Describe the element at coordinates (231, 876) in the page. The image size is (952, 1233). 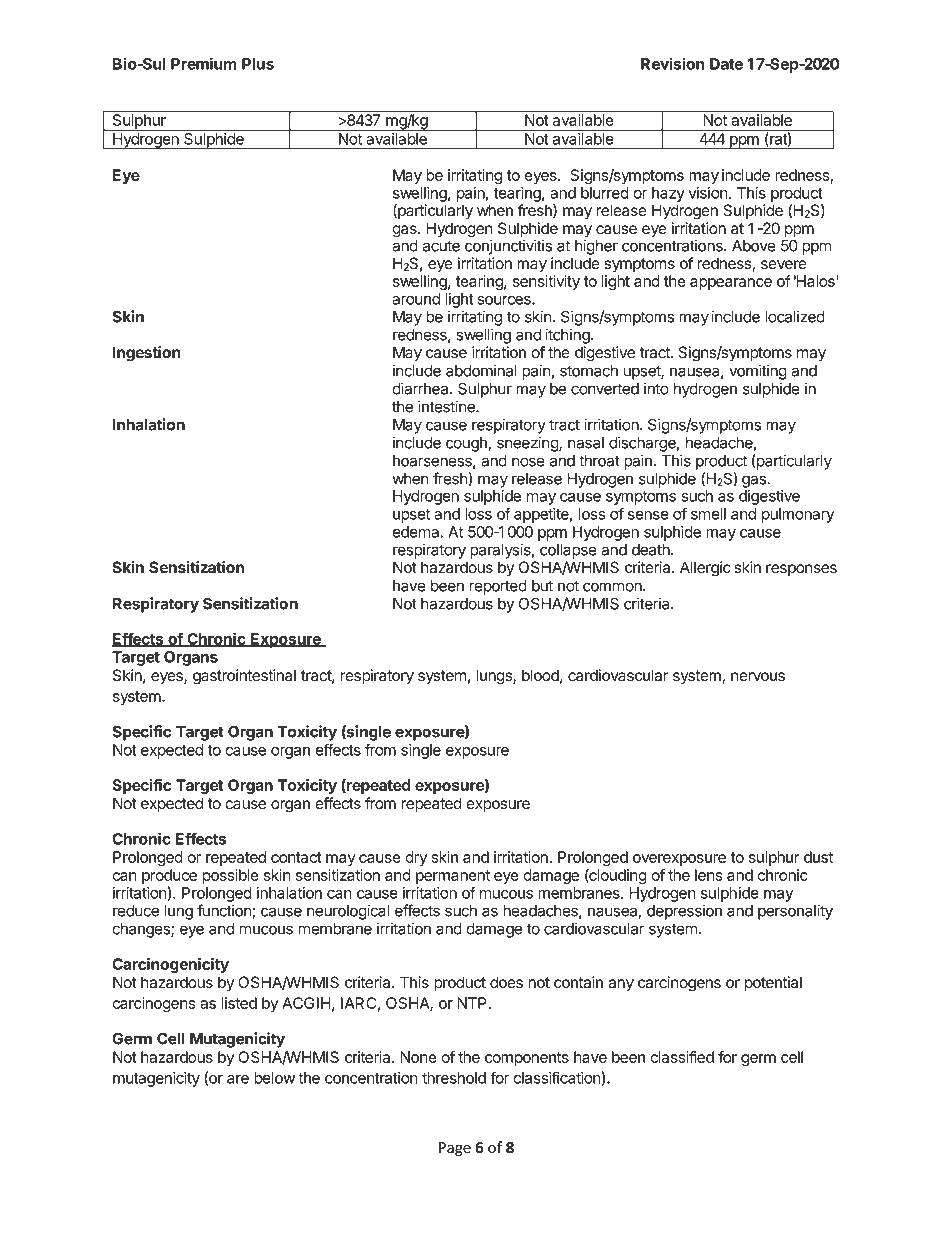
I see `possible` at that location.
